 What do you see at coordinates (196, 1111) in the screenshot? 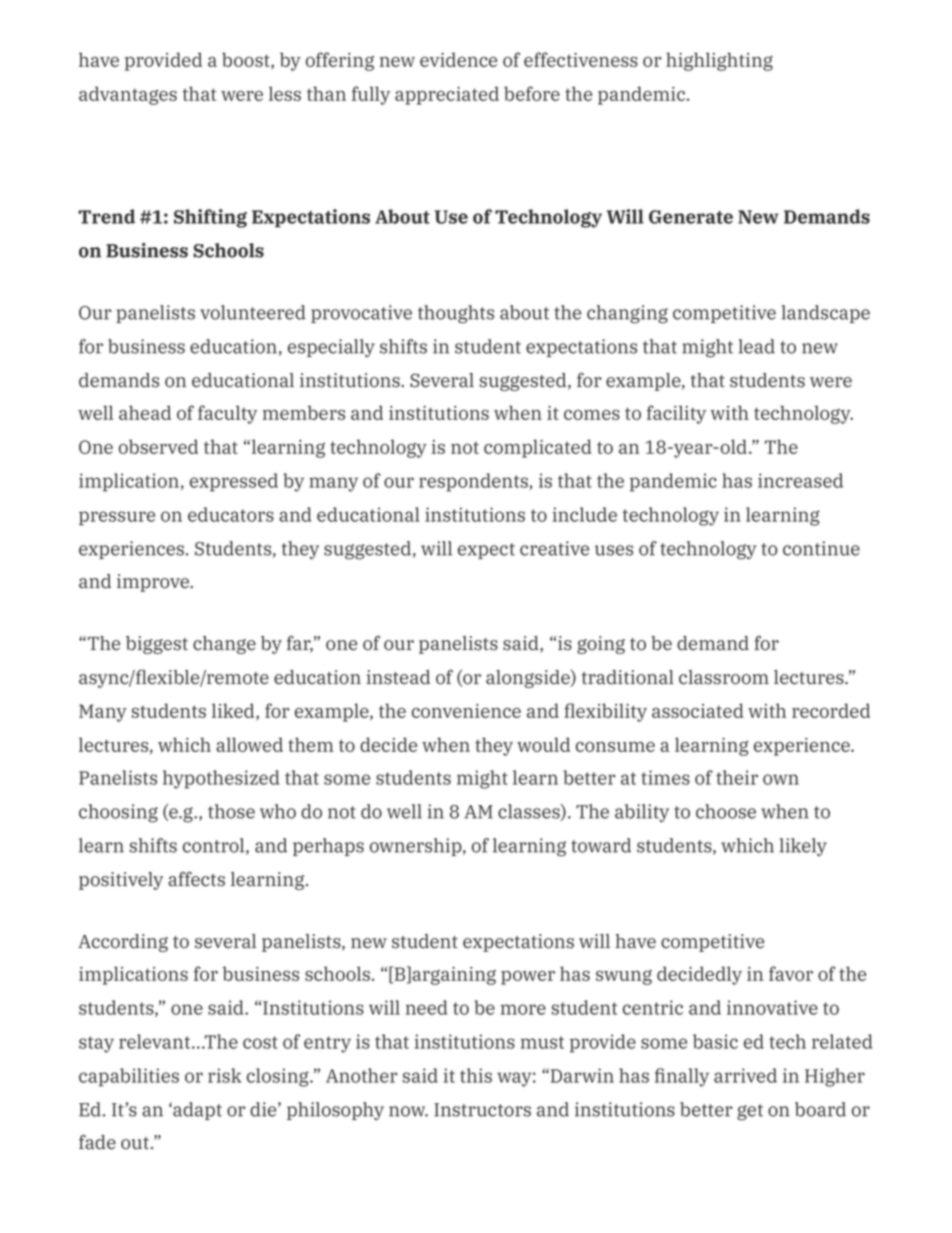
I see `adapt` at bounding box center [196, 1111].
